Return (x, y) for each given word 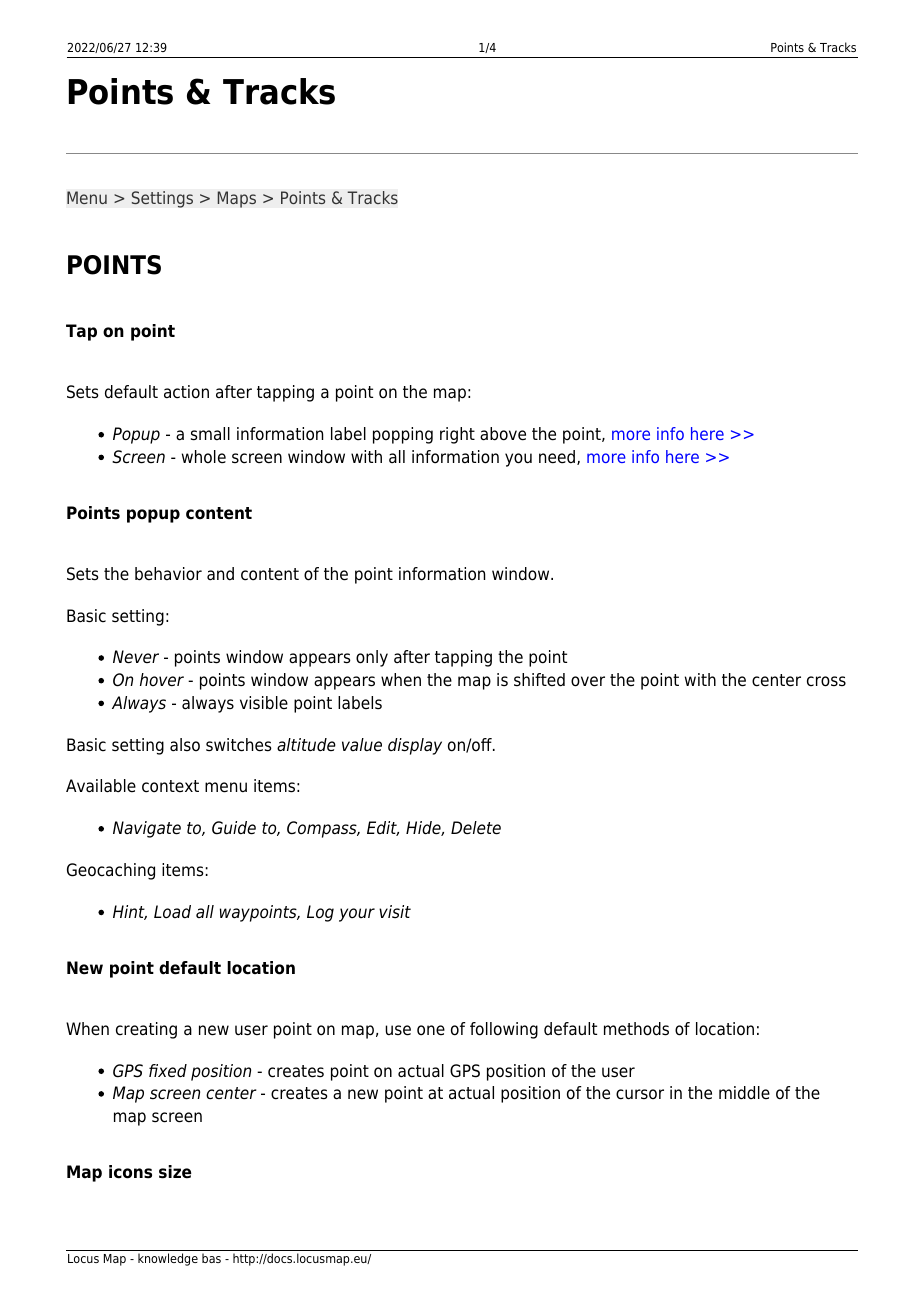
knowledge (168, 1259)
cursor (640, 1094)
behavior (168, 574)
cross (826, 681)
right (457, 435)
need (557, 457)
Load (172, 911)
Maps (236, 199)
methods (636, 1029)
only (372, 658)
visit (395, 911)
